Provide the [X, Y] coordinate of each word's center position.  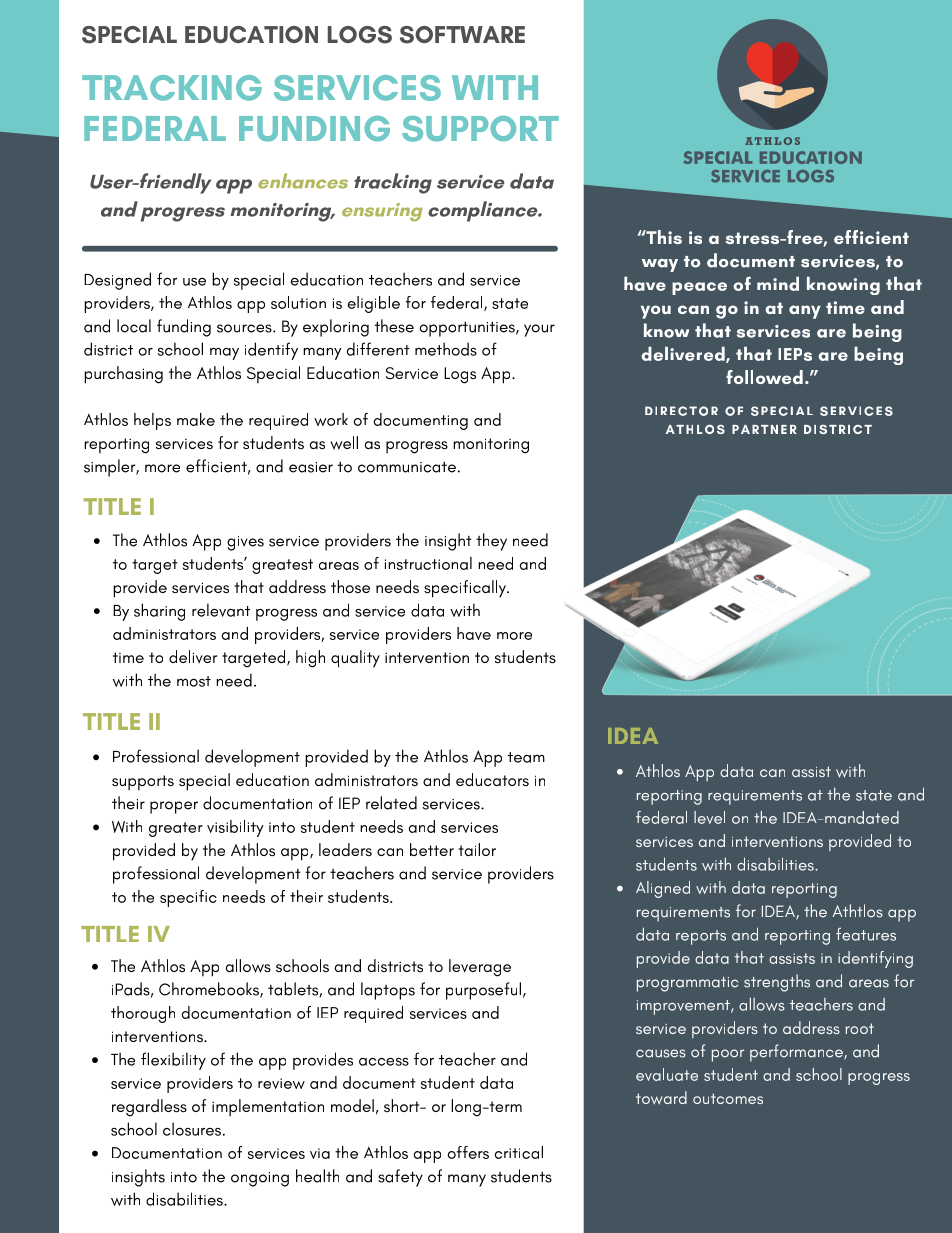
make [196, 419]
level [709, 817]
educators [492, 779]
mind [778, 284]
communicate [407, 467]
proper [174, 807]
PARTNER [764, 429]
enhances [303, 181]
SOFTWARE [462, 35]
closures [192, 1129]
